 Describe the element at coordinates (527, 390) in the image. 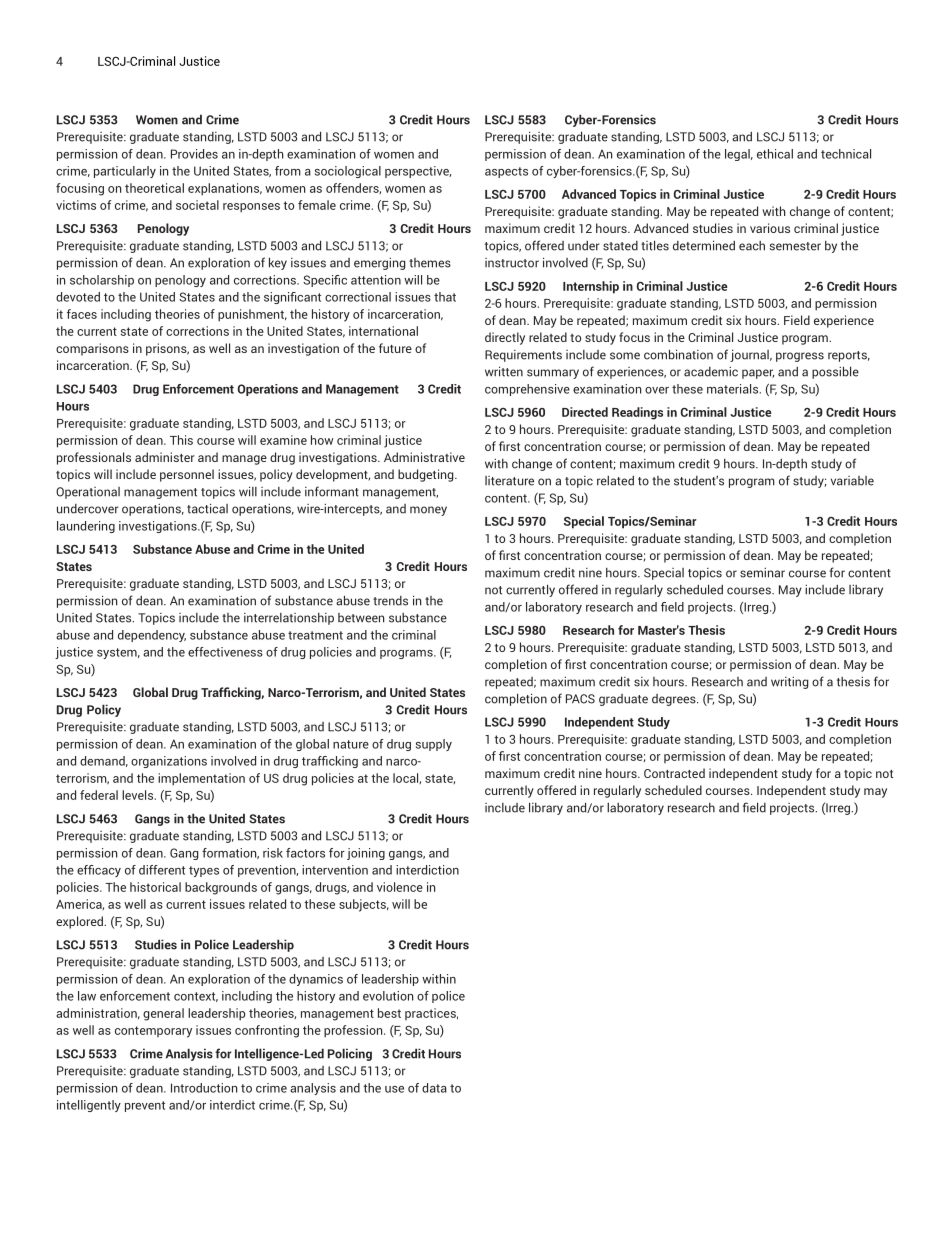

I see `comprehensive` at that location.
